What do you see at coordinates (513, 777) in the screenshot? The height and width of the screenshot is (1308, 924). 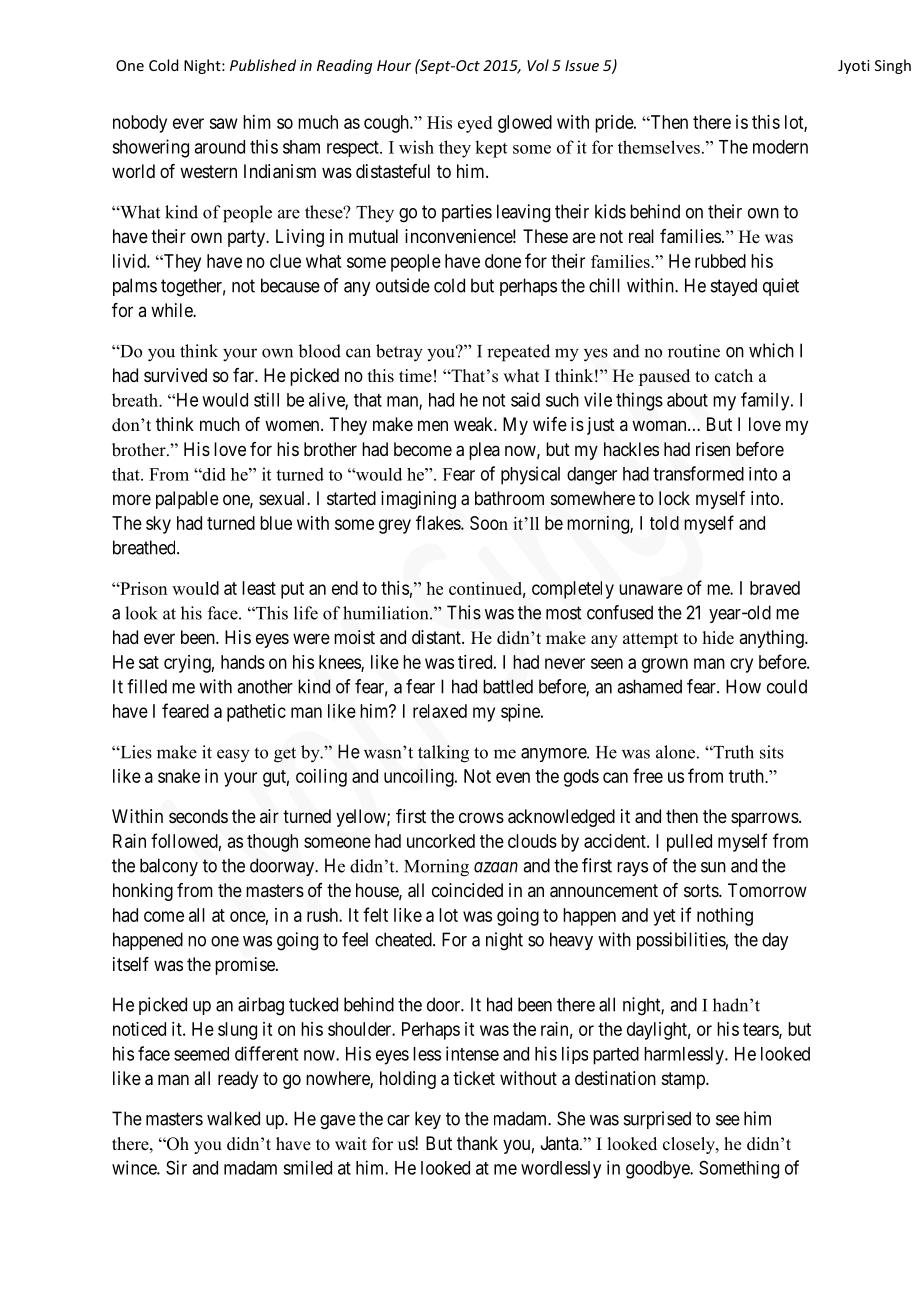 I see `even` at bounding box center [513, 777].
